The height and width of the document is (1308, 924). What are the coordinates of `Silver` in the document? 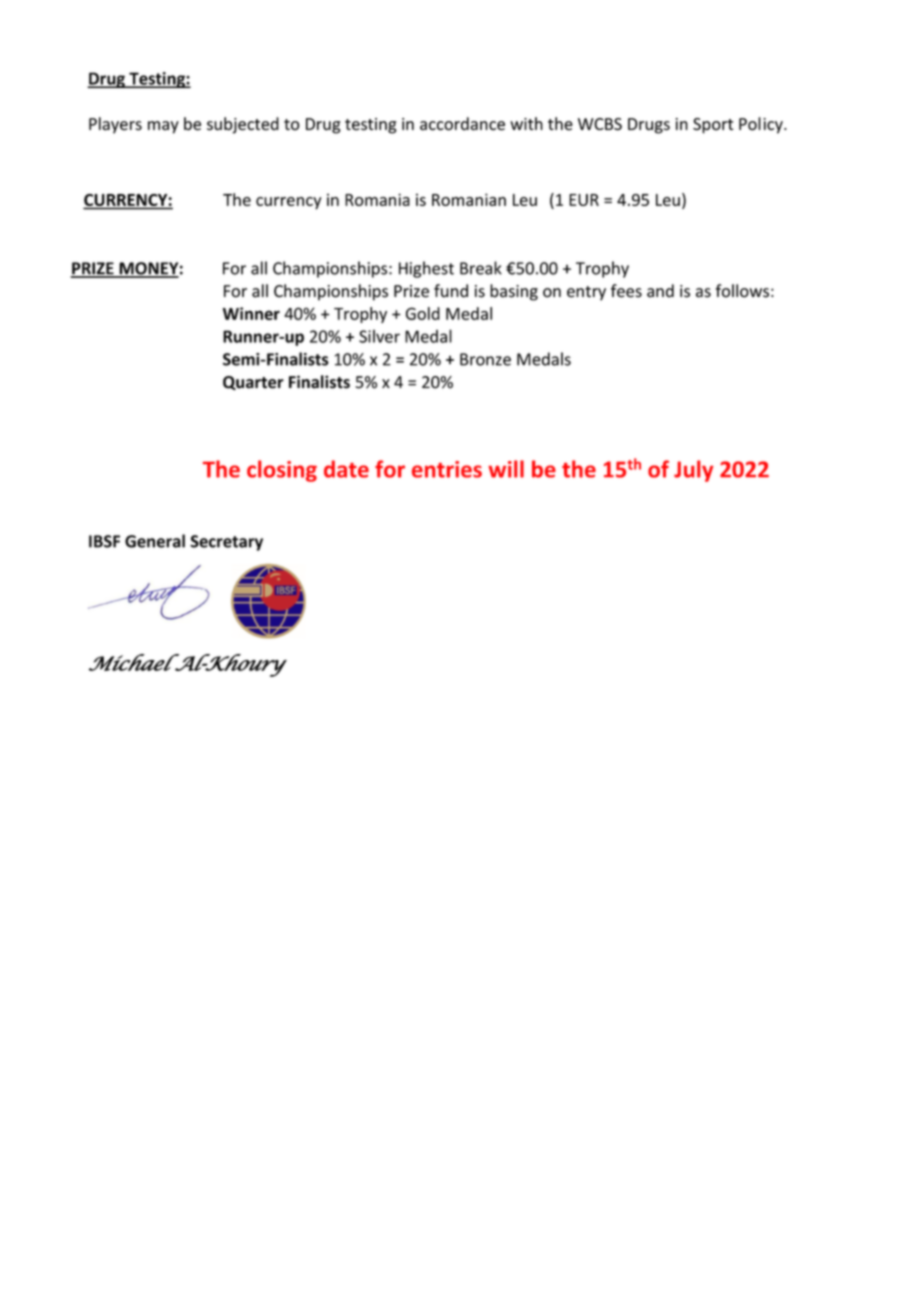 It's located at (379, 336).
